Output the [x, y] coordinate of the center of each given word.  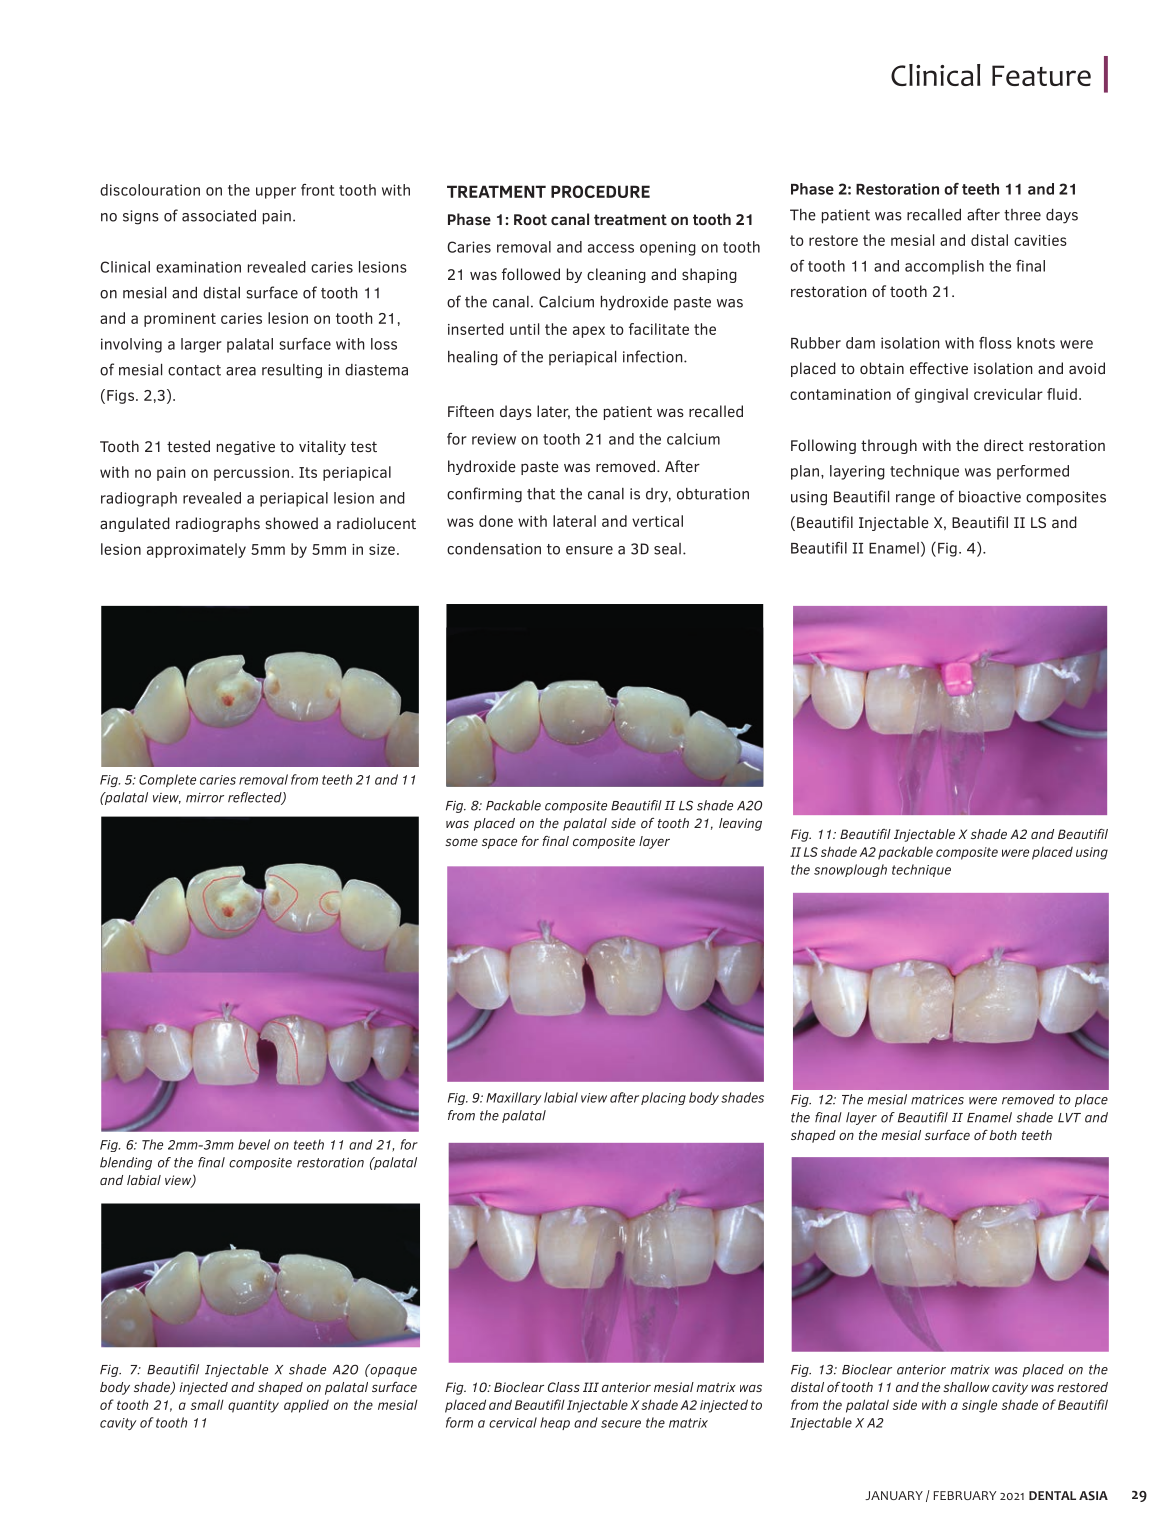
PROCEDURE [600, 191]
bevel [254, 1144]
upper [276, 193]
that [541, 493]
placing [663, 1098]
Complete [167, 780]
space [499, 843]
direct [1004, 445]
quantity [253, 1406]
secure [621, 1424]
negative [246, 448]
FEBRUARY [964, 1495]
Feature [1041, 75]
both [1003, 1135]
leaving [740, 824]
